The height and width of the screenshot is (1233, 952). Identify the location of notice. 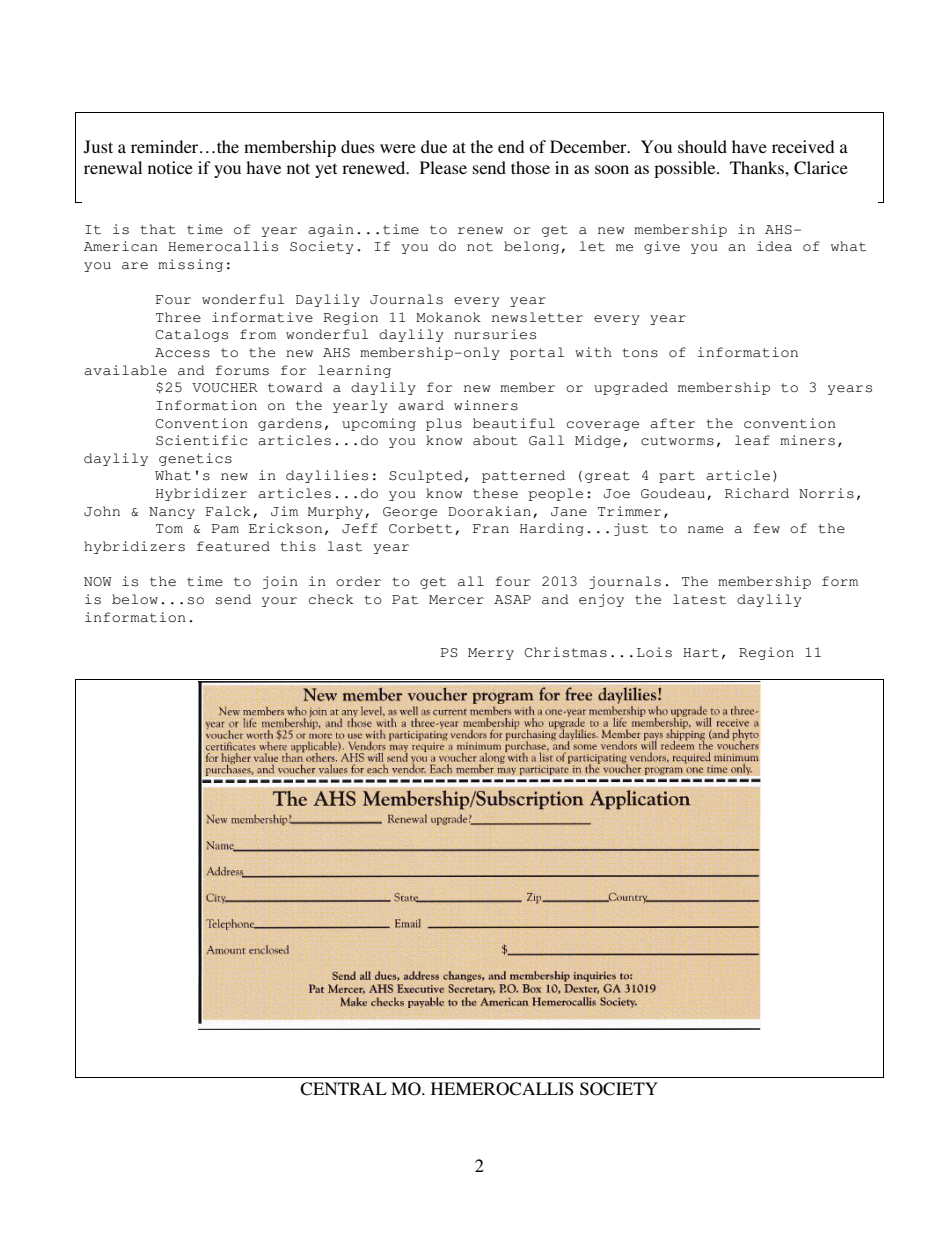
(170, 167).
